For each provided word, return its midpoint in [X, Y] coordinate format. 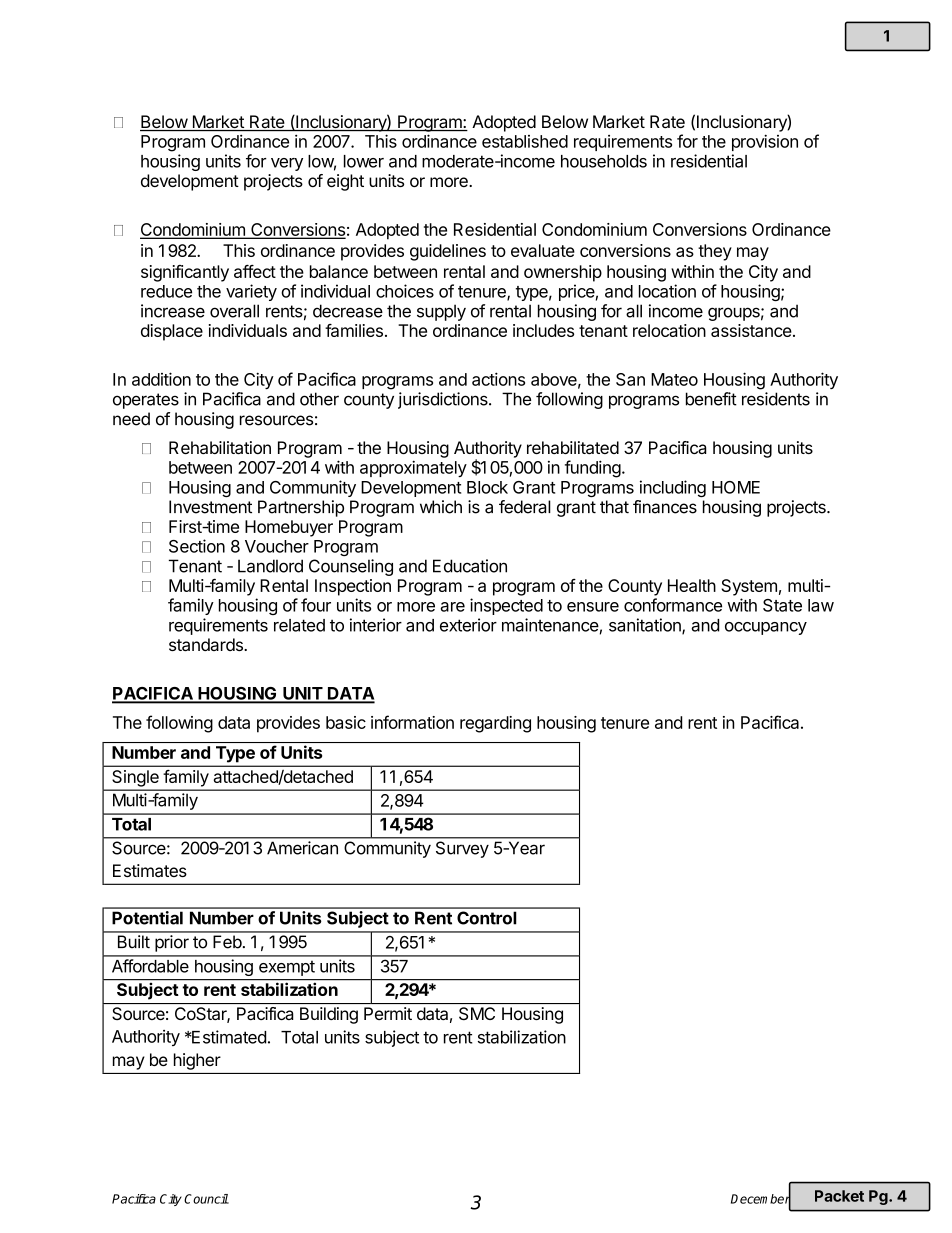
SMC [477, 1013]
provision [765, 142]
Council [206, 1199]
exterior [468, 625]
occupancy [766, 628]
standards [207, 644]
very [287, 164]
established [525, 141]
